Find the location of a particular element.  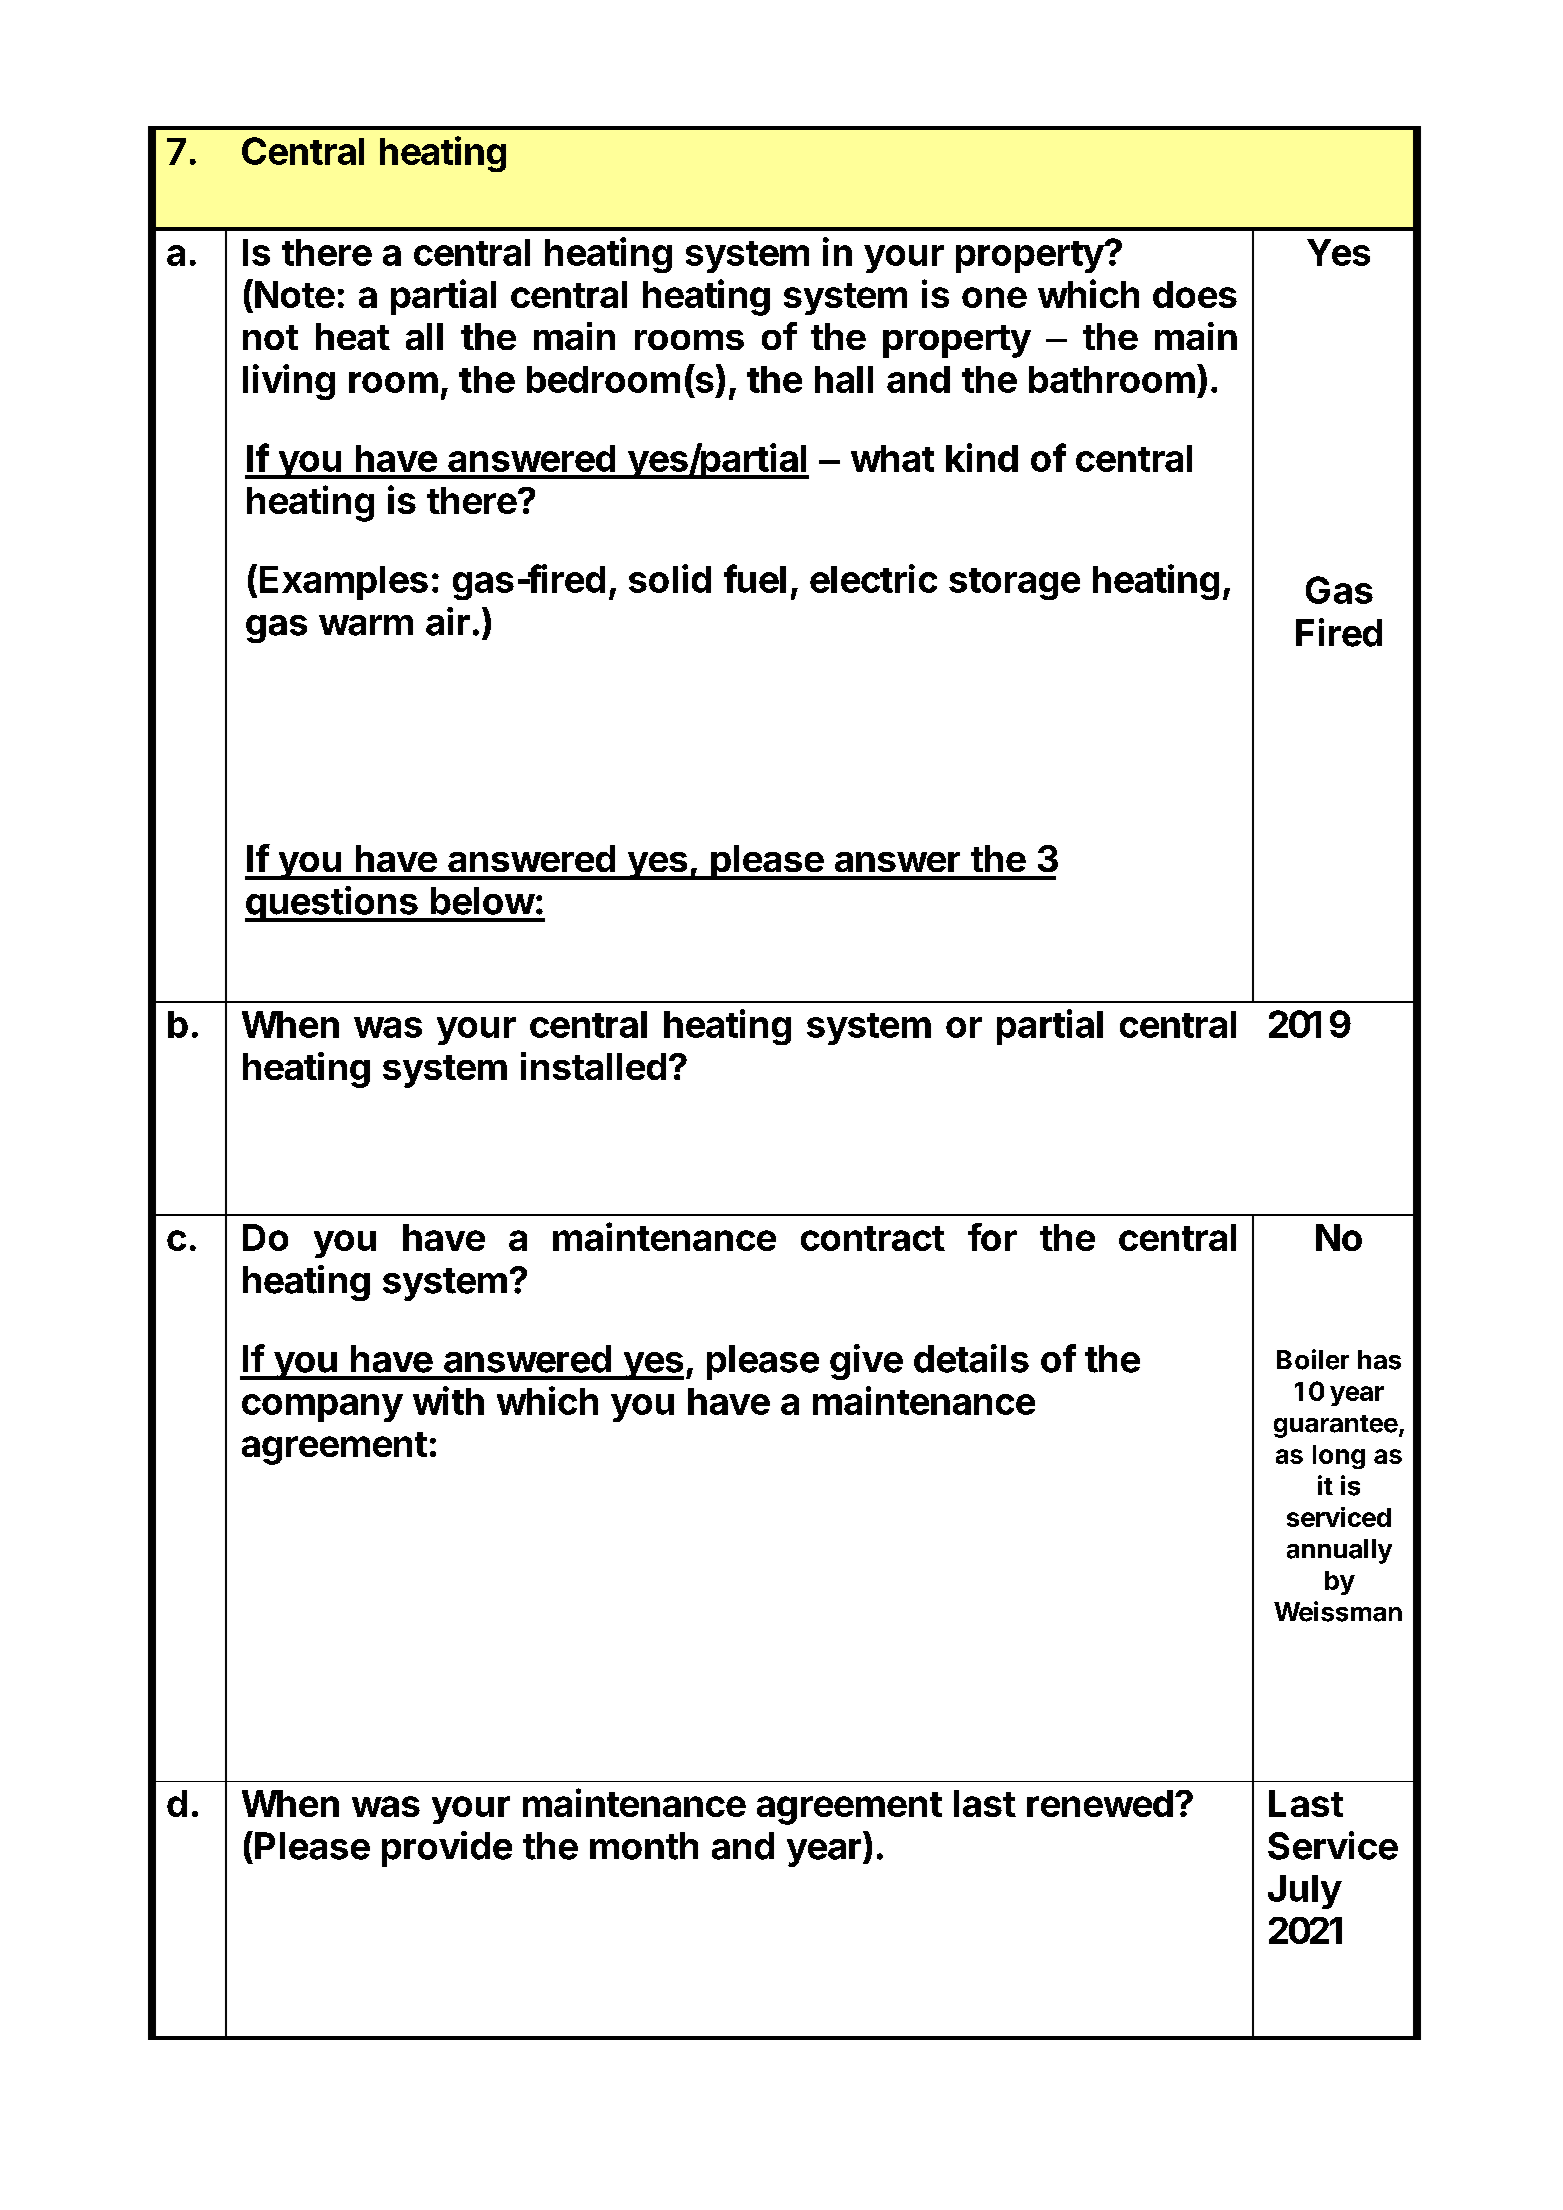

installed is located at coordinates (593, 1066).
